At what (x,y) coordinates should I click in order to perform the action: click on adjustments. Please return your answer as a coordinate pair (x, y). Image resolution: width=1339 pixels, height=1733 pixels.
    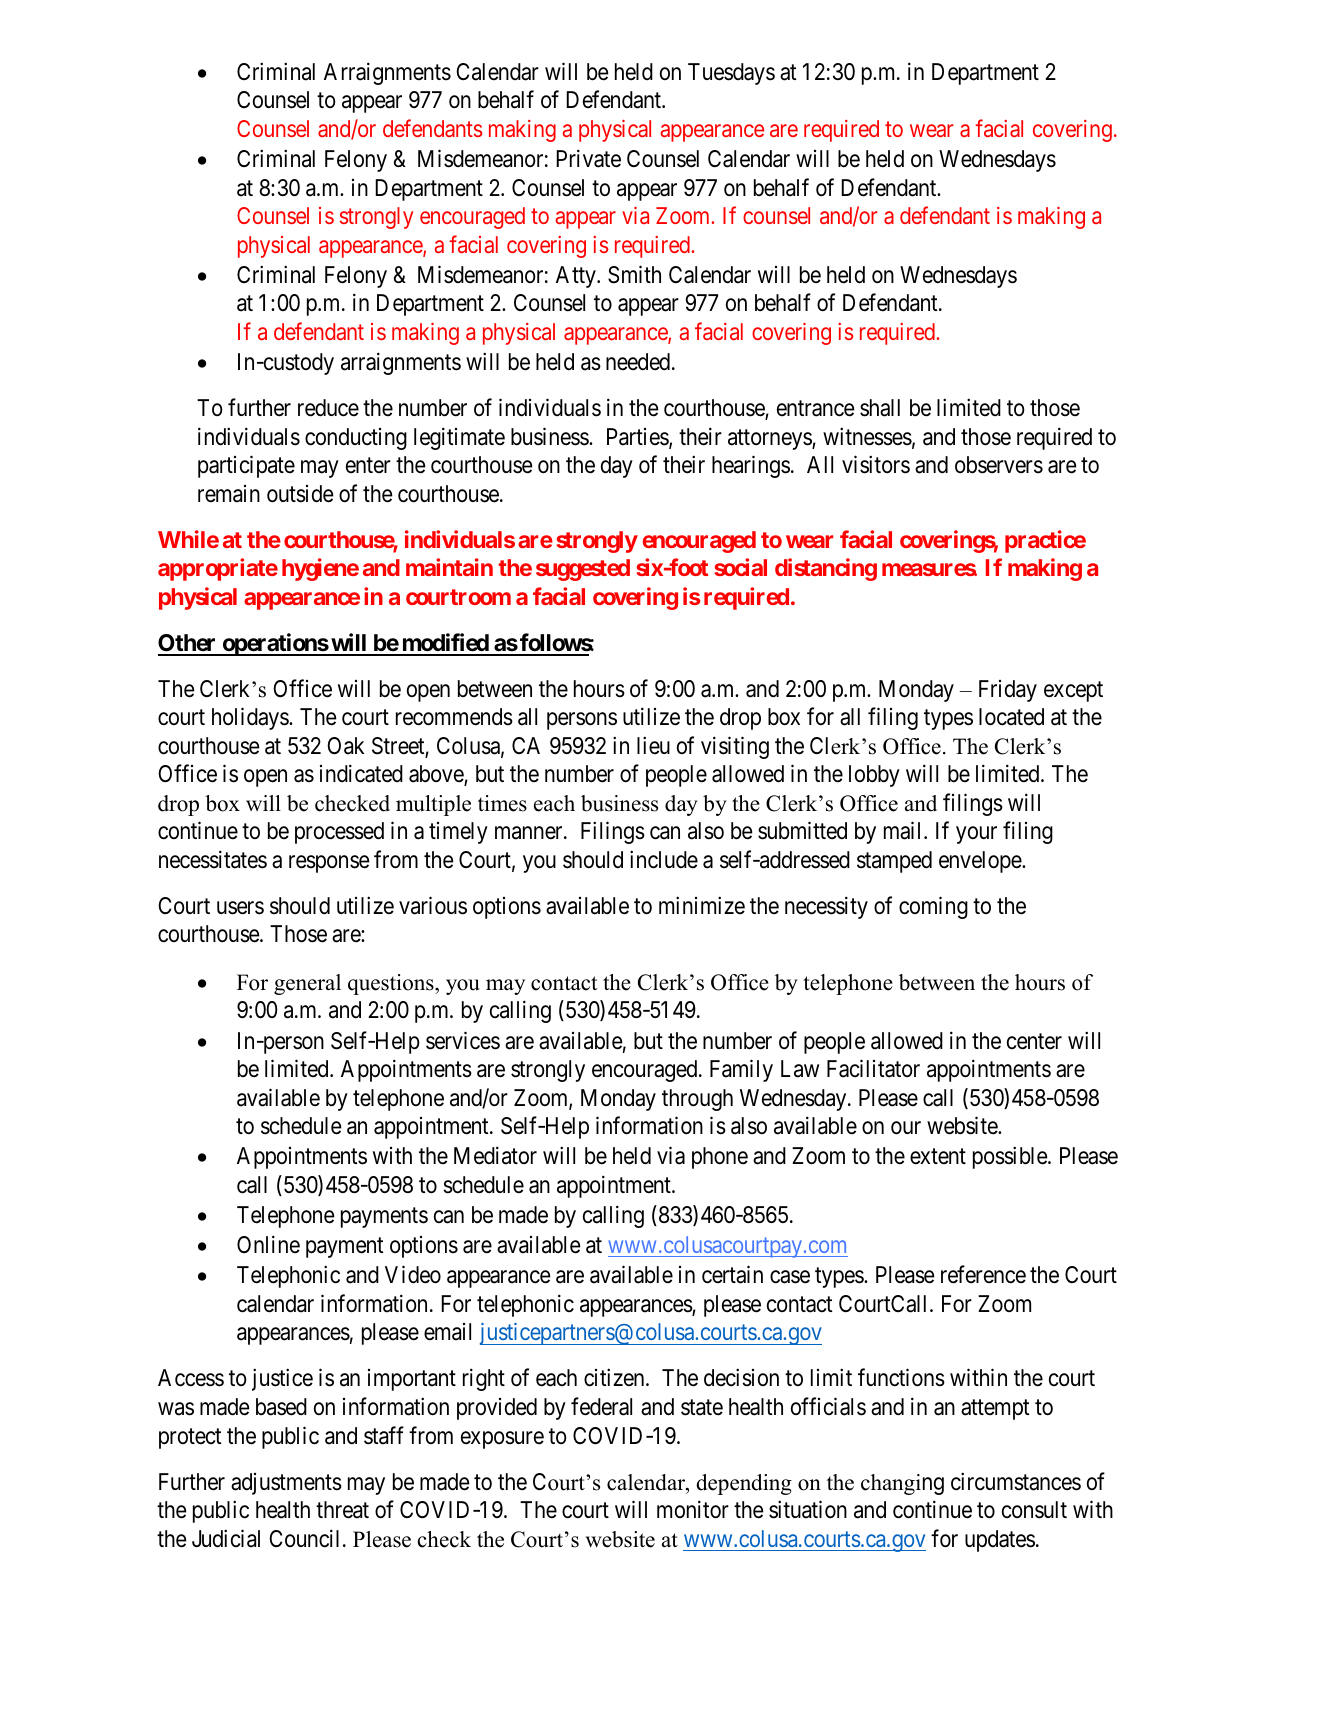
    Looking at the image, I should click on (286, 1484).
